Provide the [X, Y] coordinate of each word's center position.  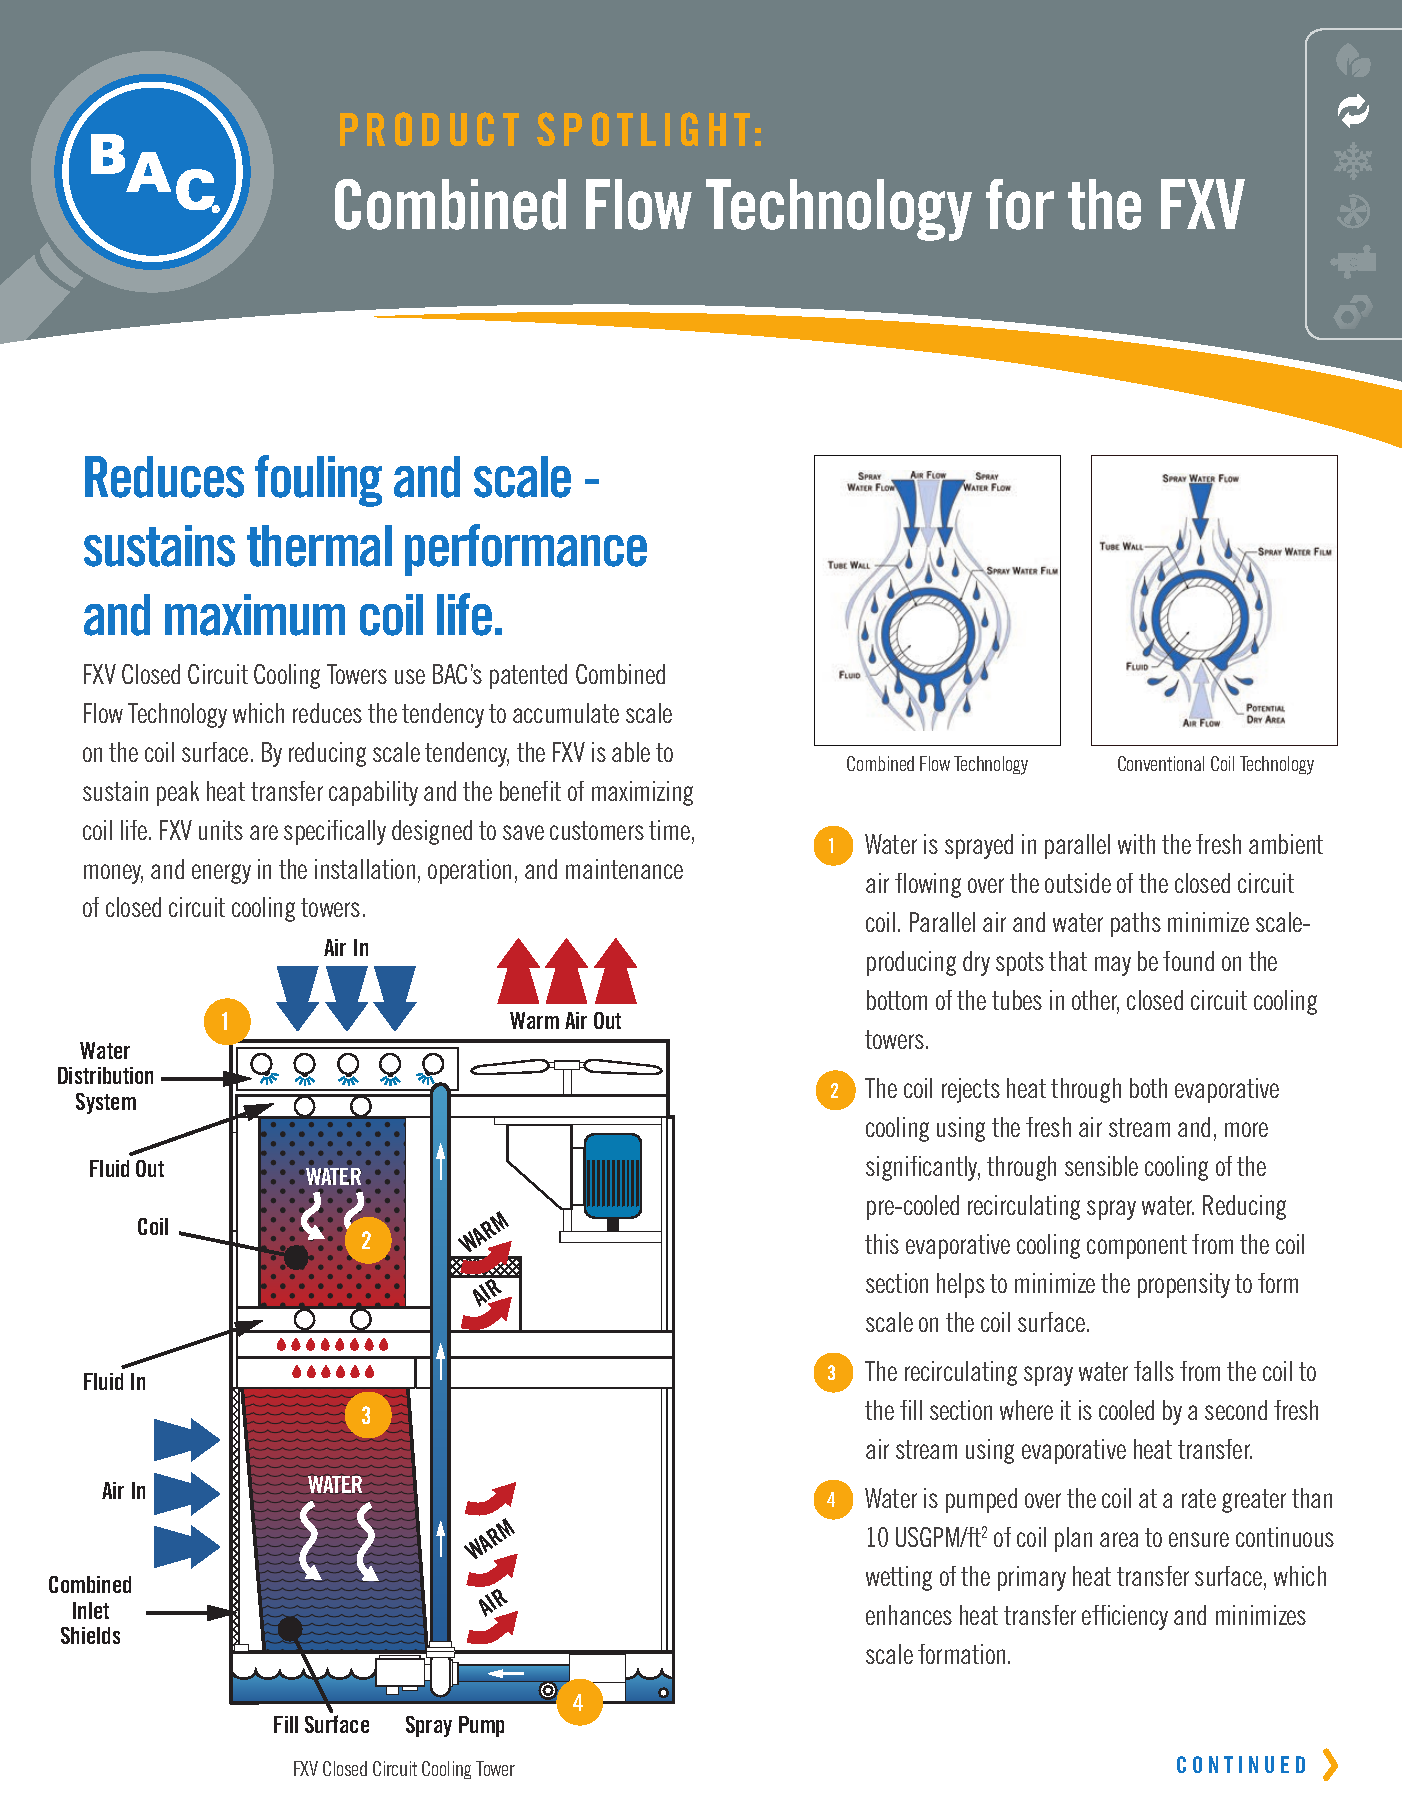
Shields [90, 1635]
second [1236, 1410]
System [106, 1103]
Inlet [91, 1610]
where [1026, 1410]
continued [1241, 1764]
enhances [909, 1615]
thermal [319, 546]
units [221, 830]
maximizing [642, 793]
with [1136, 844]
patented [528, 676]
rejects [971, 1090]
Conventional [1161, 763]
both [1148, 1088]
